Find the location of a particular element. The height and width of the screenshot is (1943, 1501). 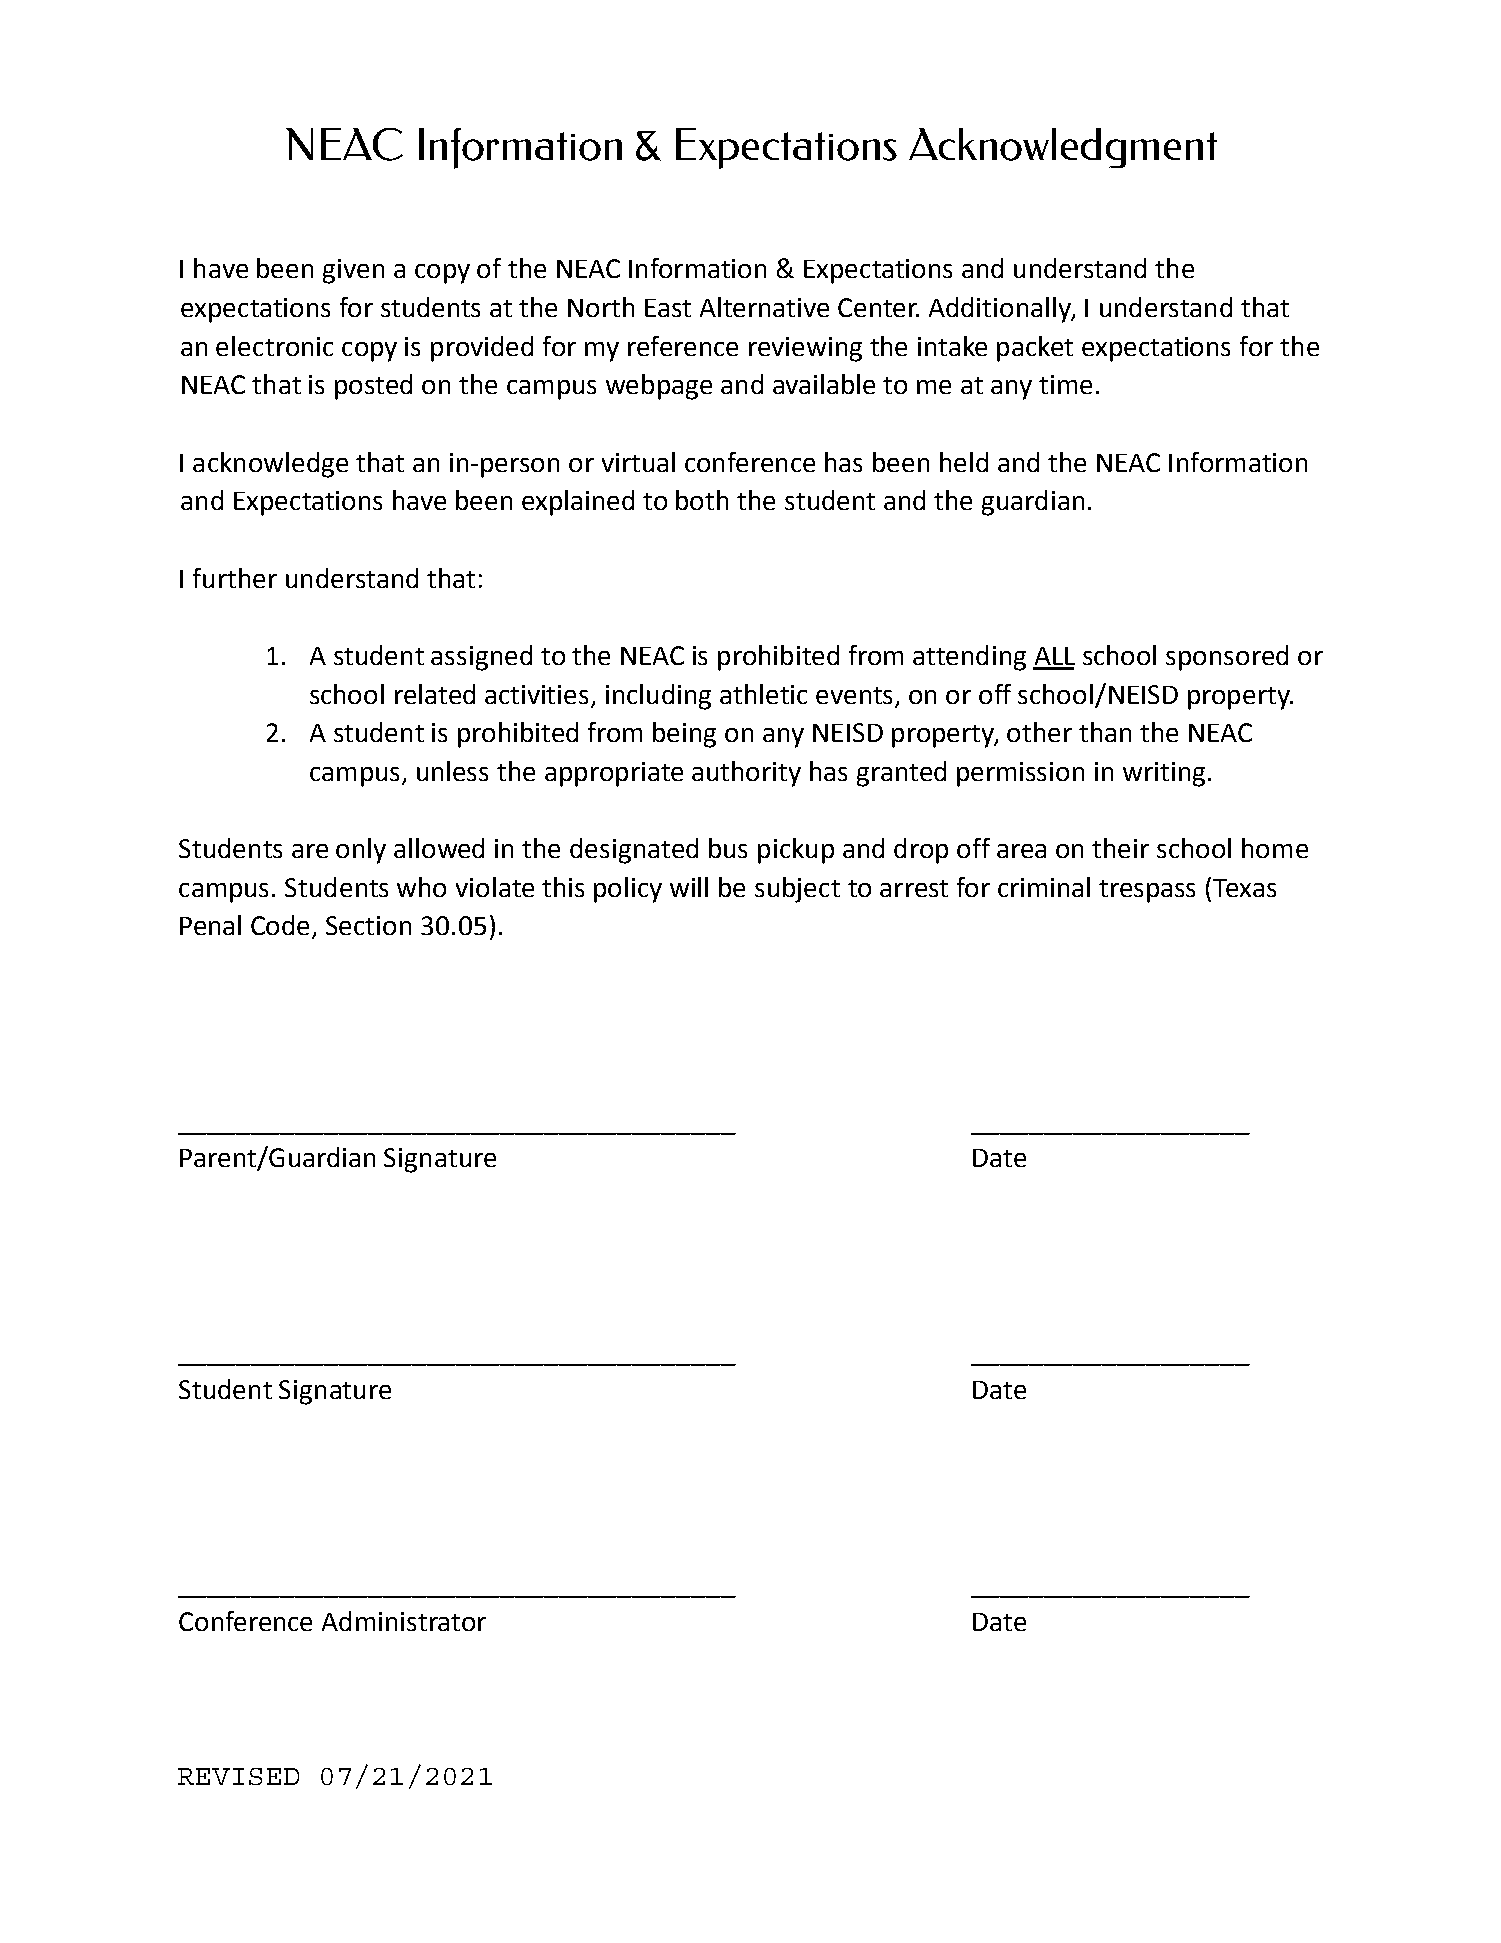

athletic is located at coordinates (763, 694).
